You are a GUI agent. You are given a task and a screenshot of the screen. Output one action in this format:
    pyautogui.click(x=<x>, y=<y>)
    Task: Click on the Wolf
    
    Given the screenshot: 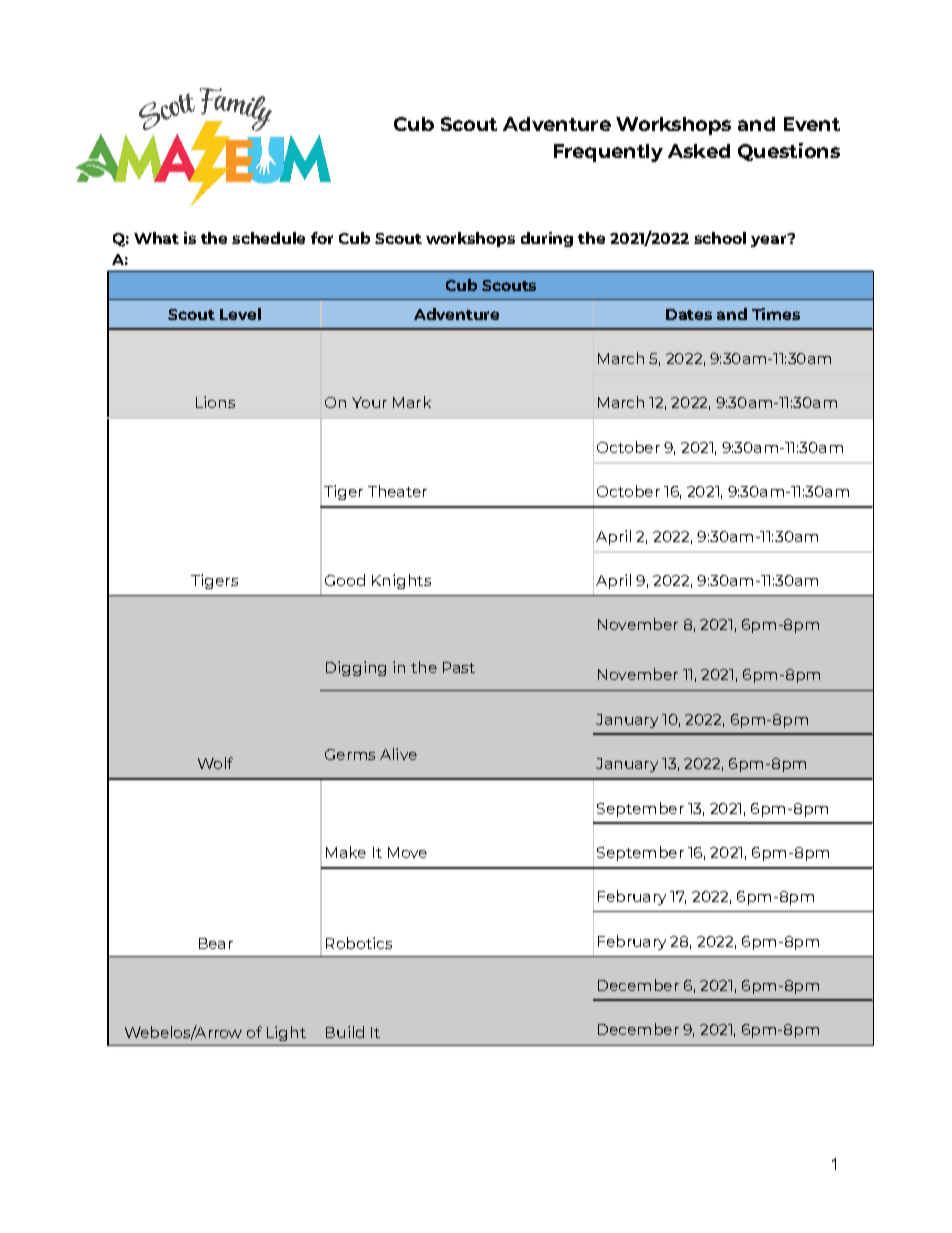 What is the action you would take?
    pyautogui.click(x=215, y=763)
